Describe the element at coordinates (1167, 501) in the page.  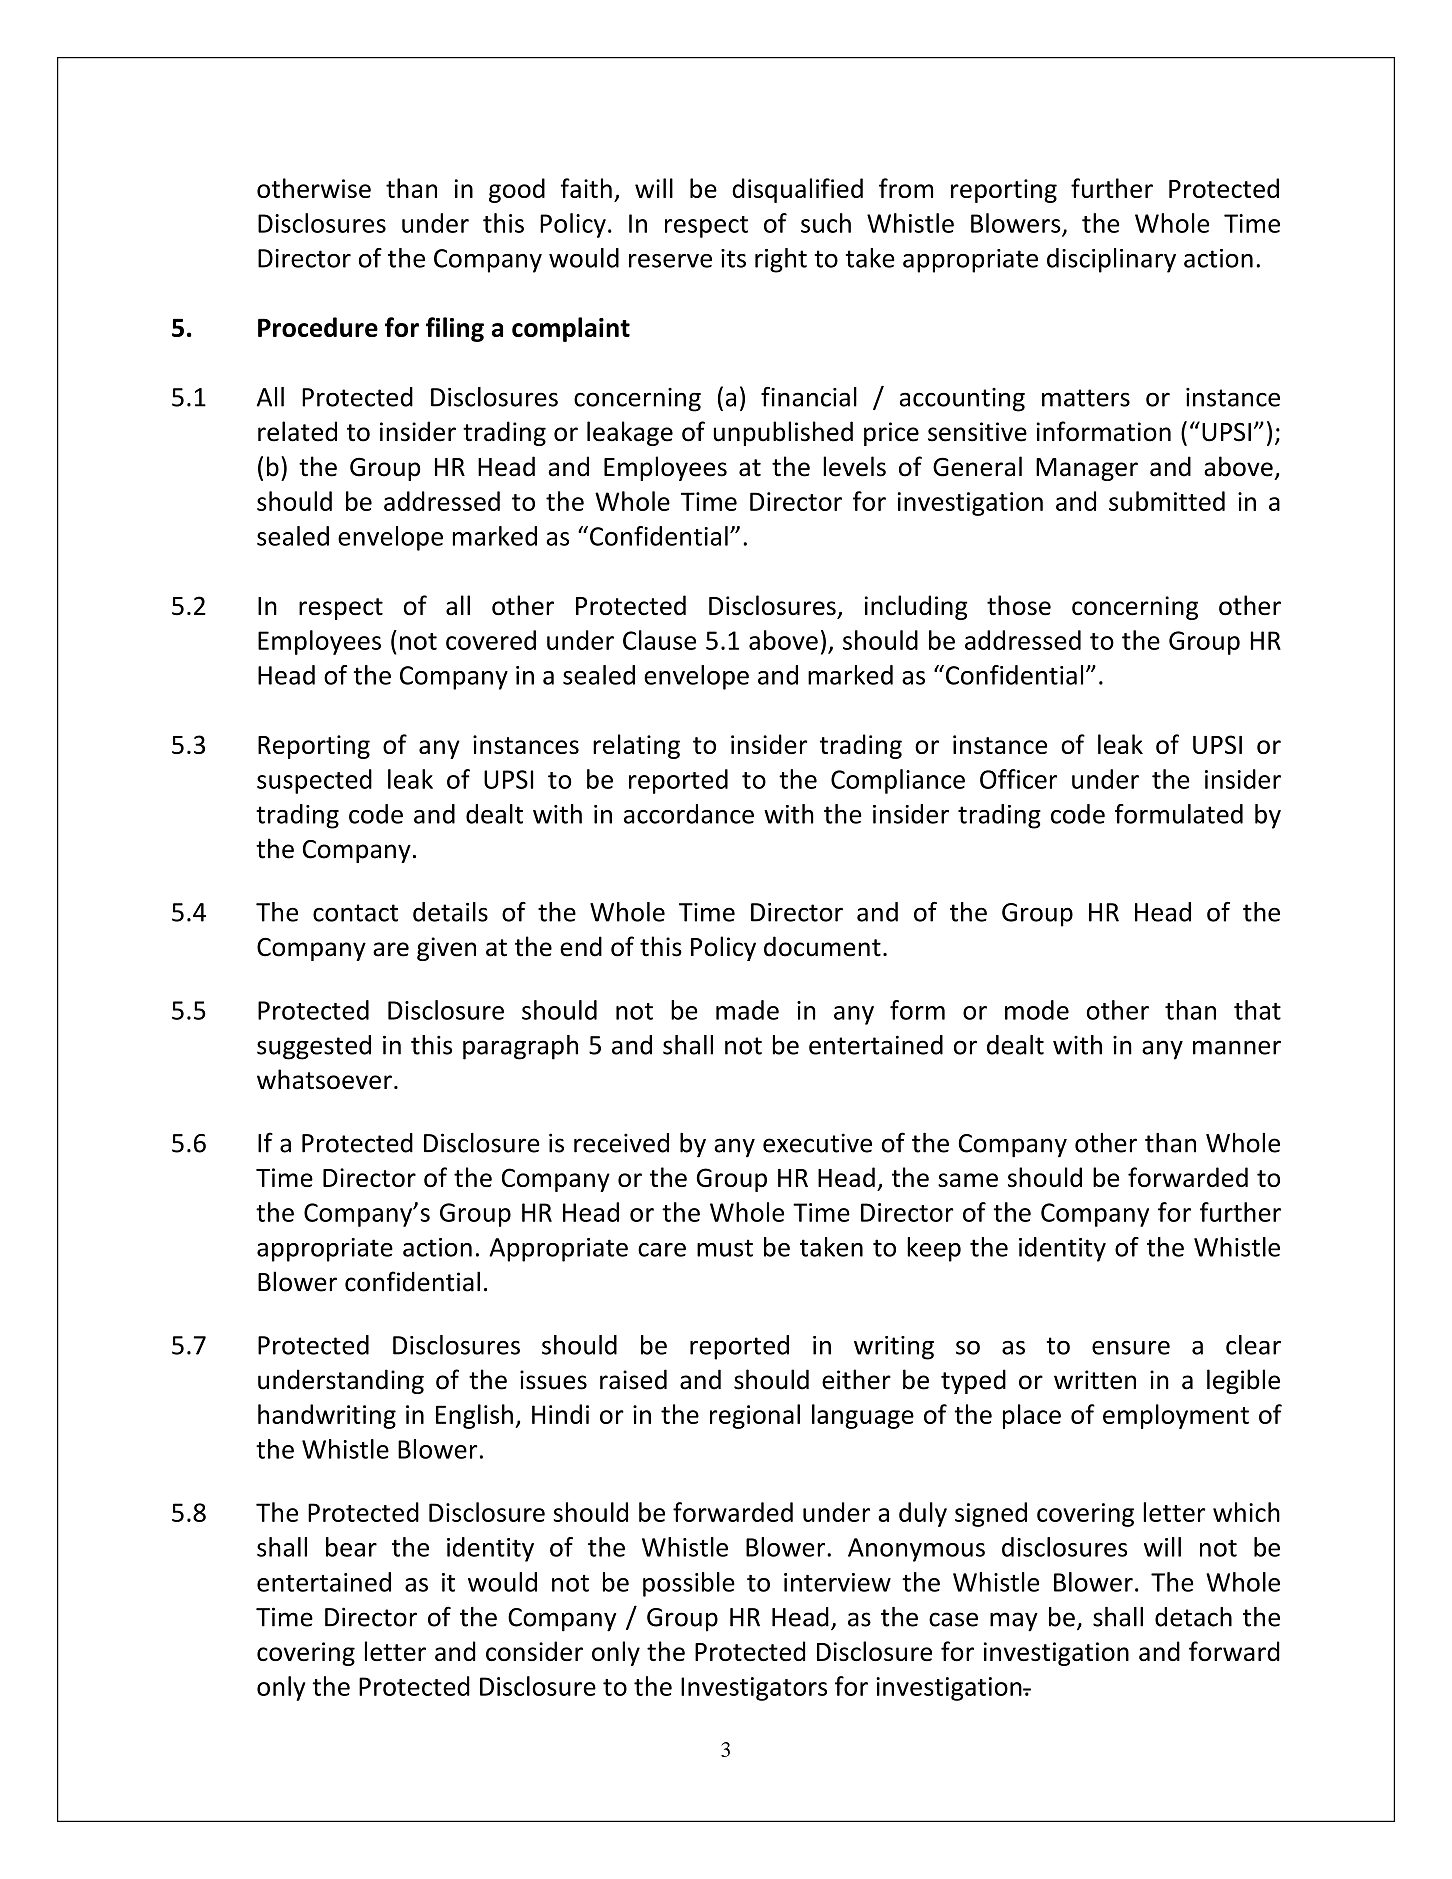
I see `submitted` at that location.
